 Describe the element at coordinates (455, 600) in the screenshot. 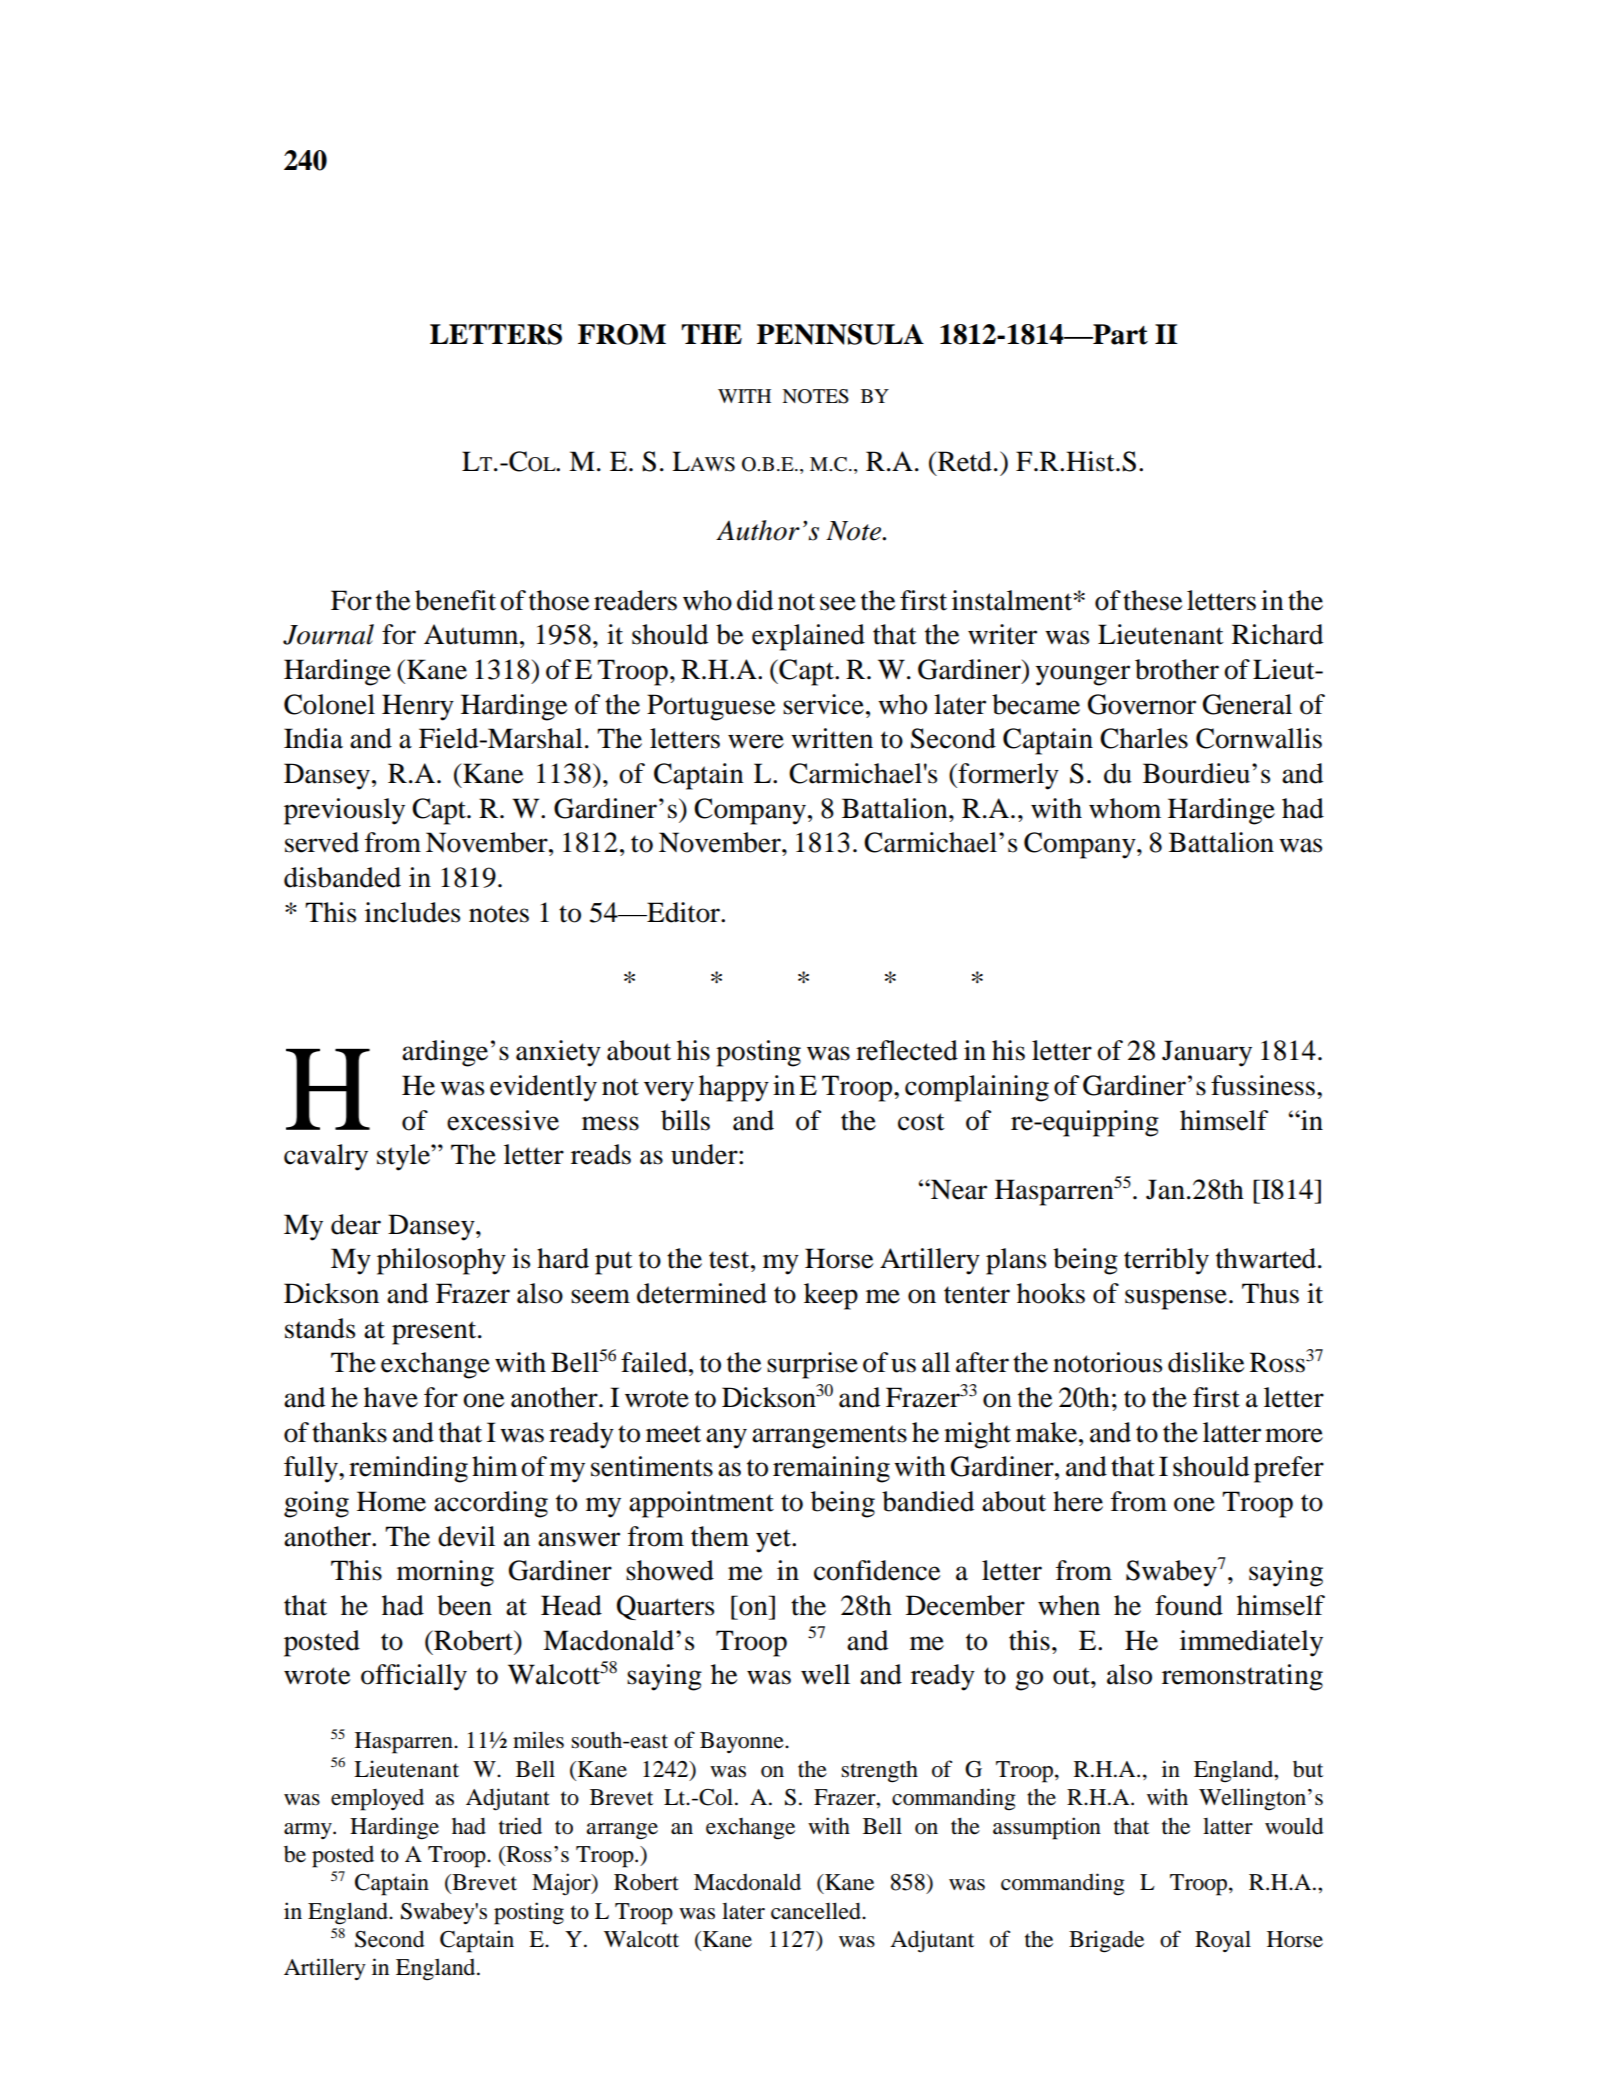

I see `benefit` at that location.
